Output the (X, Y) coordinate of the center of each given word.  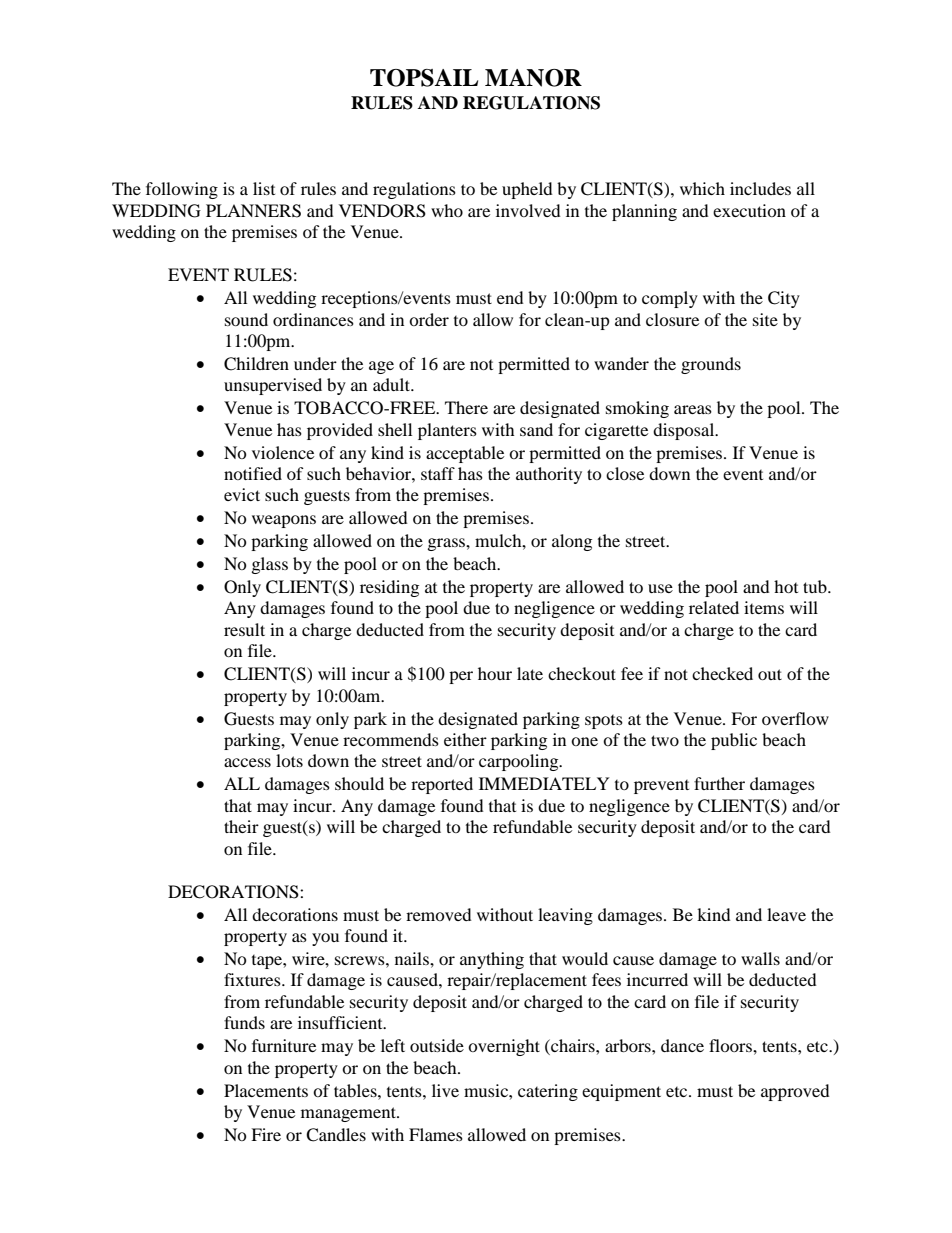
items (764, 607)
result (244, 629)
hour (495, 673)
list (264, 188)
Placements (266, 1090)
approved (795, 1092)
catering (548, 1092)
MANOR (533, 78)
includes (760, 188)
